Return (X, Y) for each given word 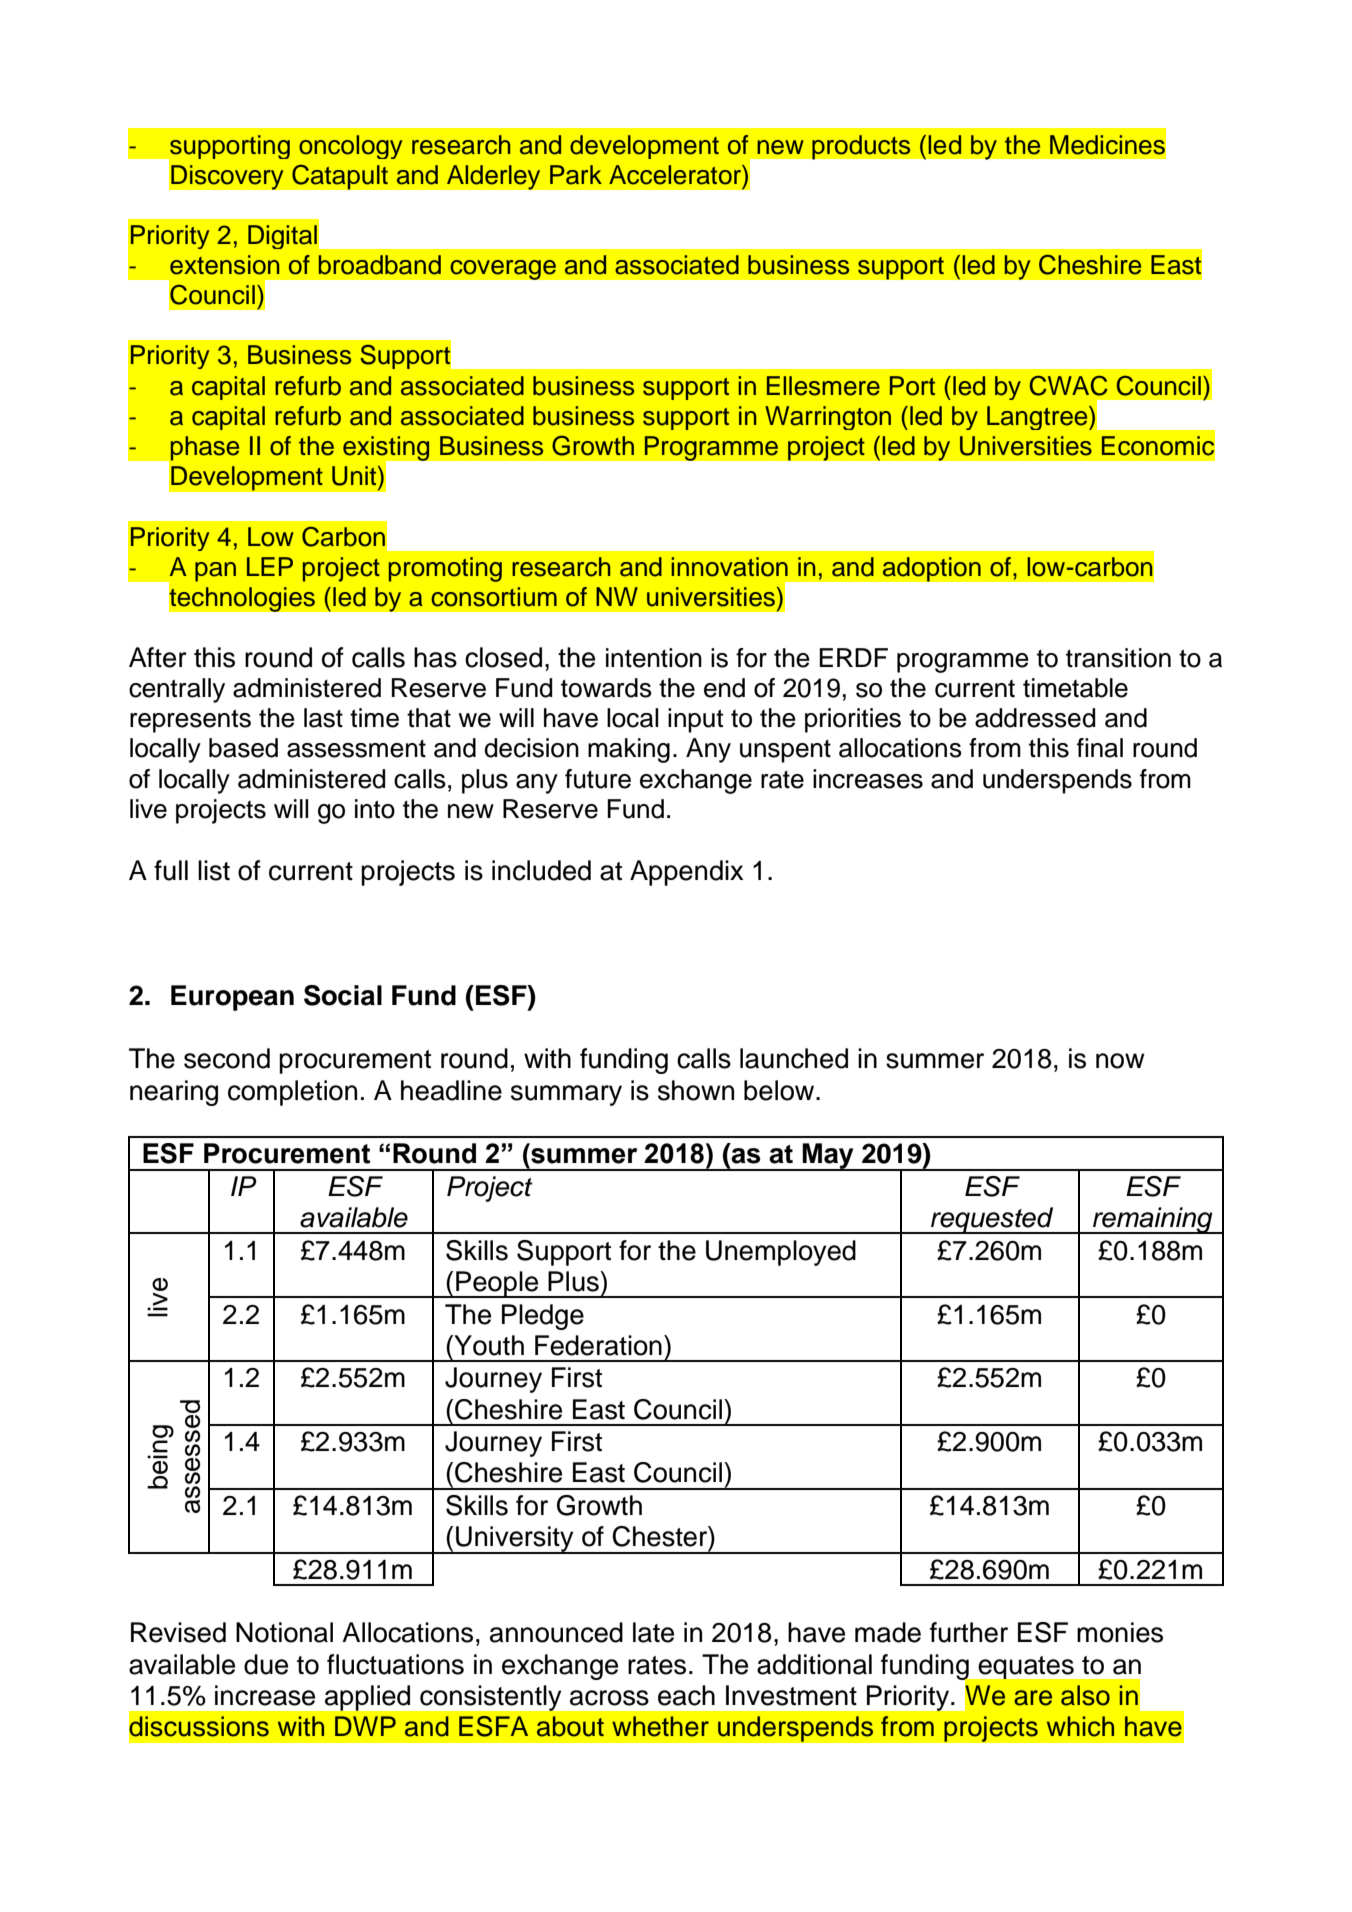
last (323, 718)
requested (992, 1220)
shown (696, 1090)
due (266, 1664)
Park (576, 175)
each (686, 1695)
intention (654, 658)
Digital (282, 237)
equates (1026, 1667)
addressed (1035, 718)
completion (292, 1093)
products (861, 147)
